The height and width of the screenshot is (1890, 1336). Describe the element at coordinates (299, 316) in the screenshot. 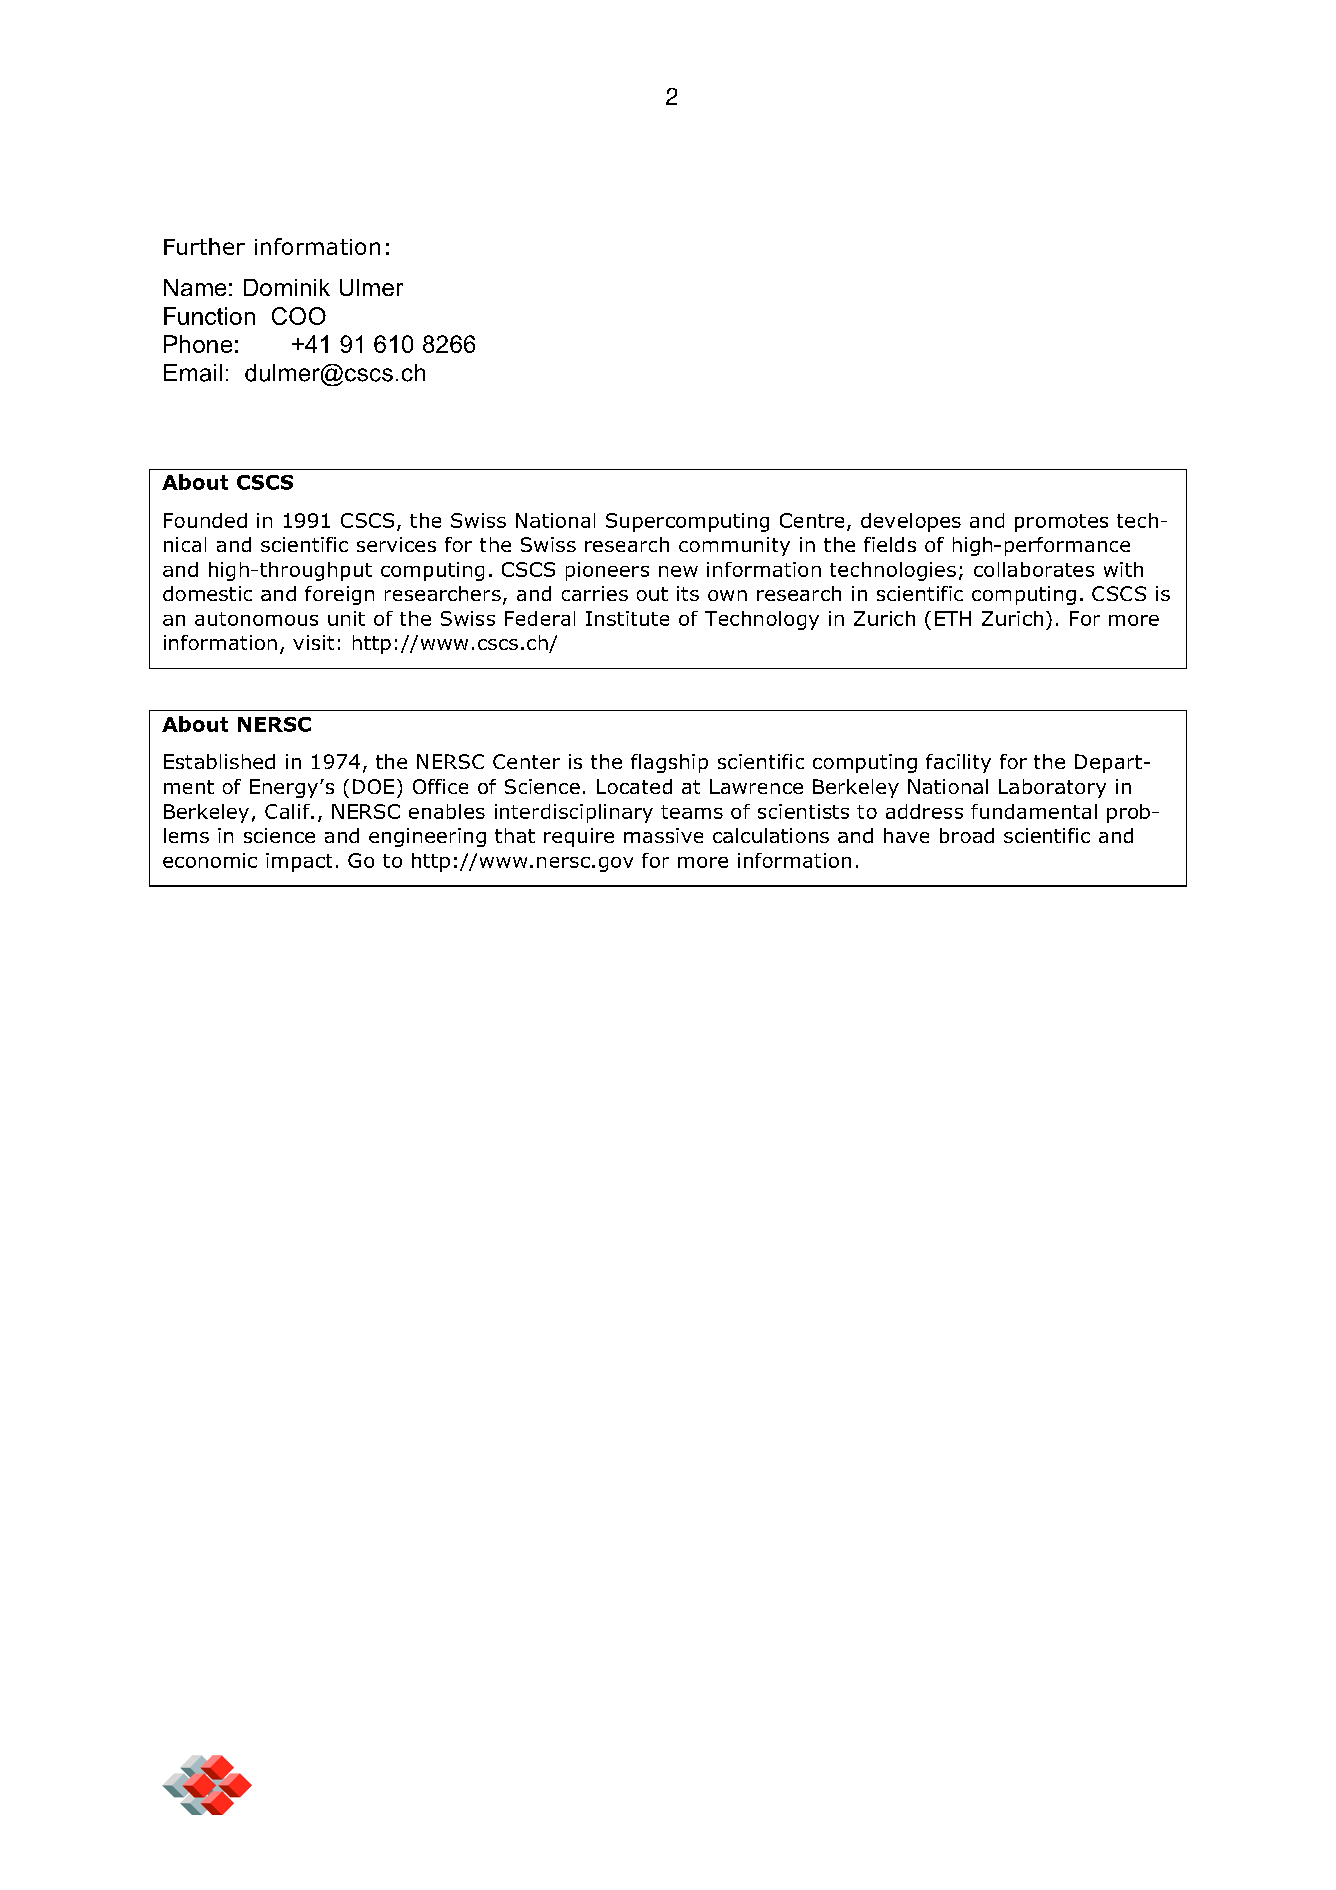

I see `COO` at that location.
